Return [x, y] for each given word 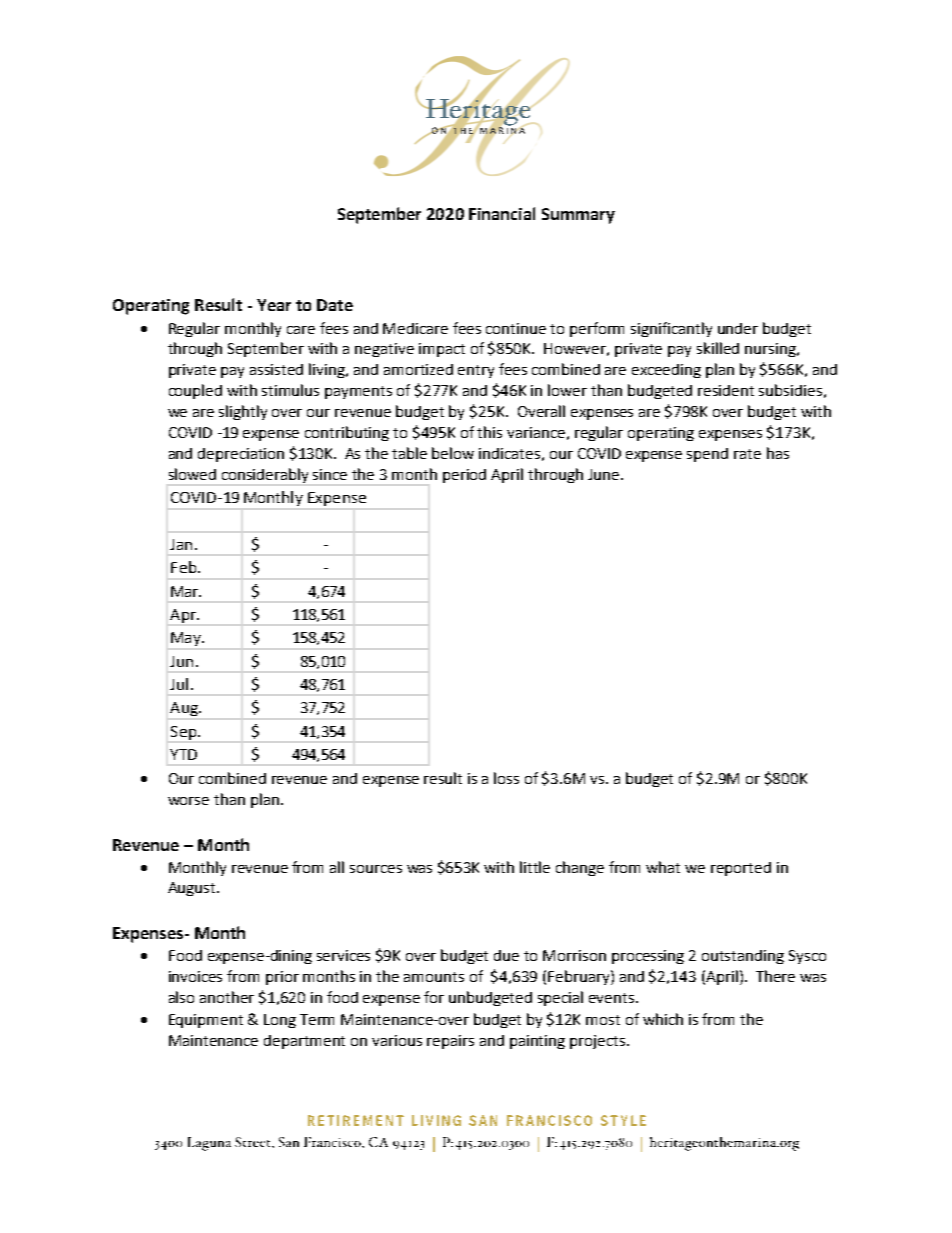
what [663, 867]
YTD [183, 754]
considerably [265, 475]
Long [280, 1021]
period [464, 476]
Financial [502, 213]
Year [274, 305]
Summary [578, 216]
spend [707, 455]
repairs [450, 1042]
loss [506, 778]
